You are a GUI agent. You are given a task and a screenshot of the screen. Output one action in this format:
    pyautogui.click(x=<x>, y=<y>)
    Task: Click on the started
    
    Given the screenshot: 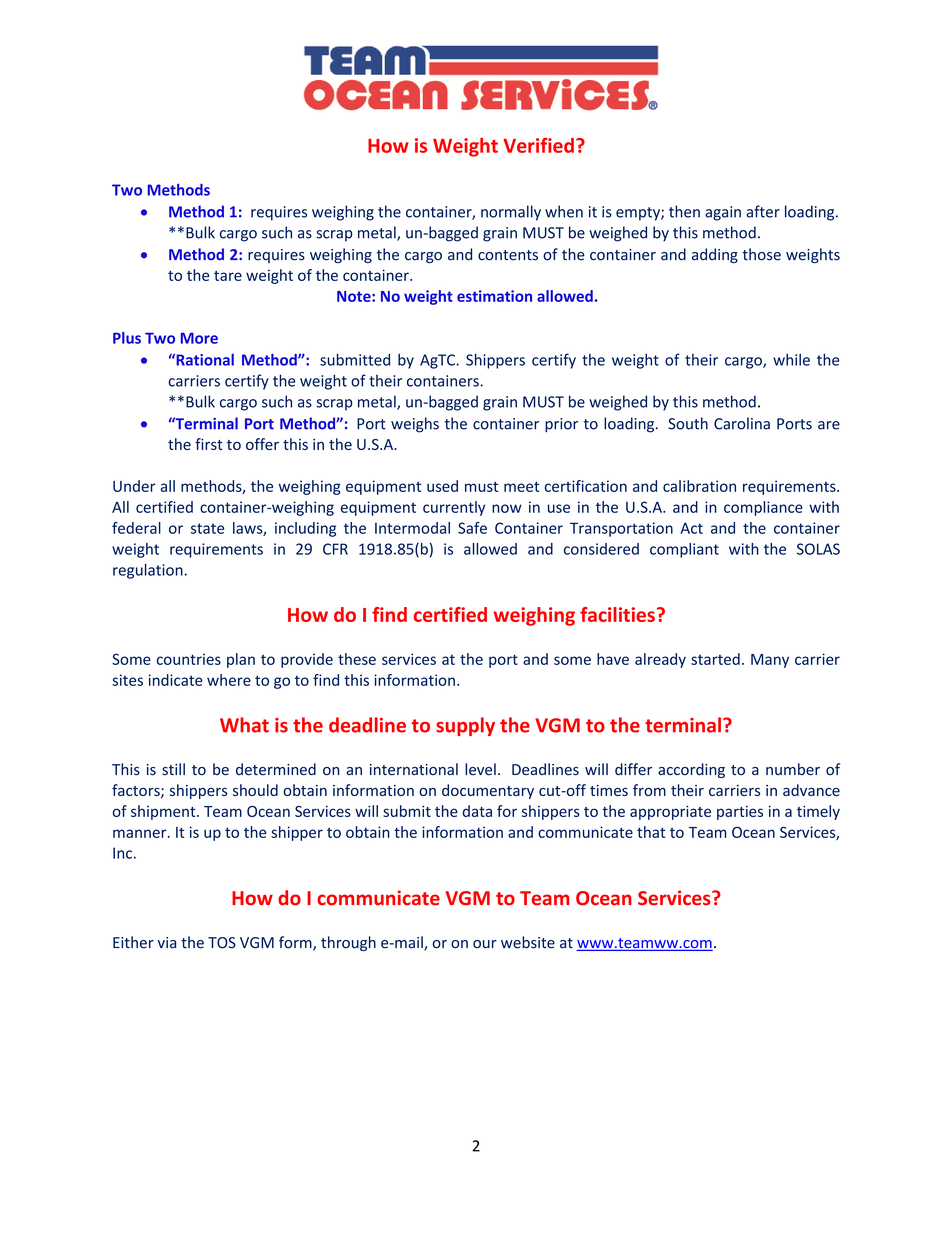 What is the action you would take?
    pyautogui.click(x=715, y=659)
